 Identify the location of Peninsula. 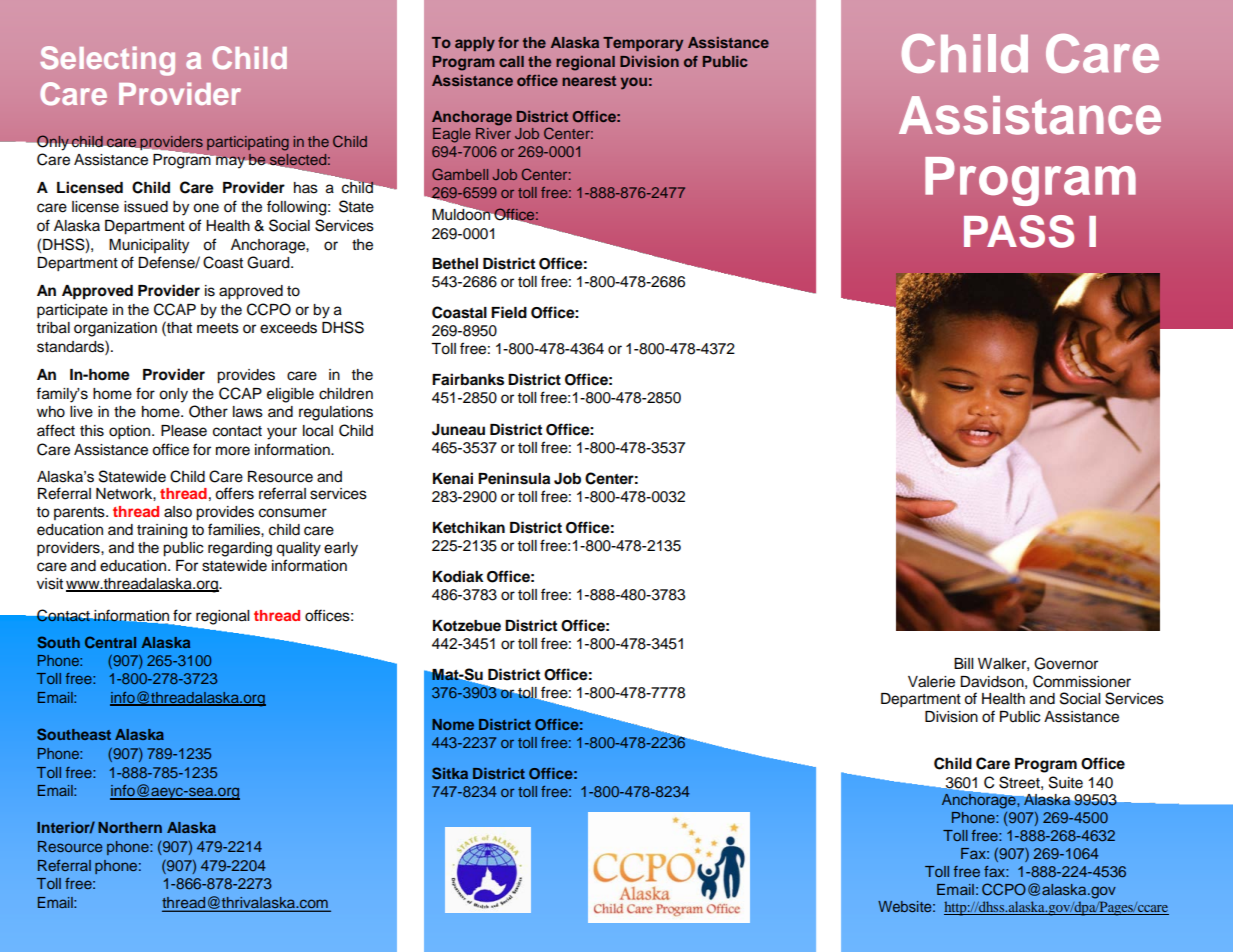
(514, 478).
